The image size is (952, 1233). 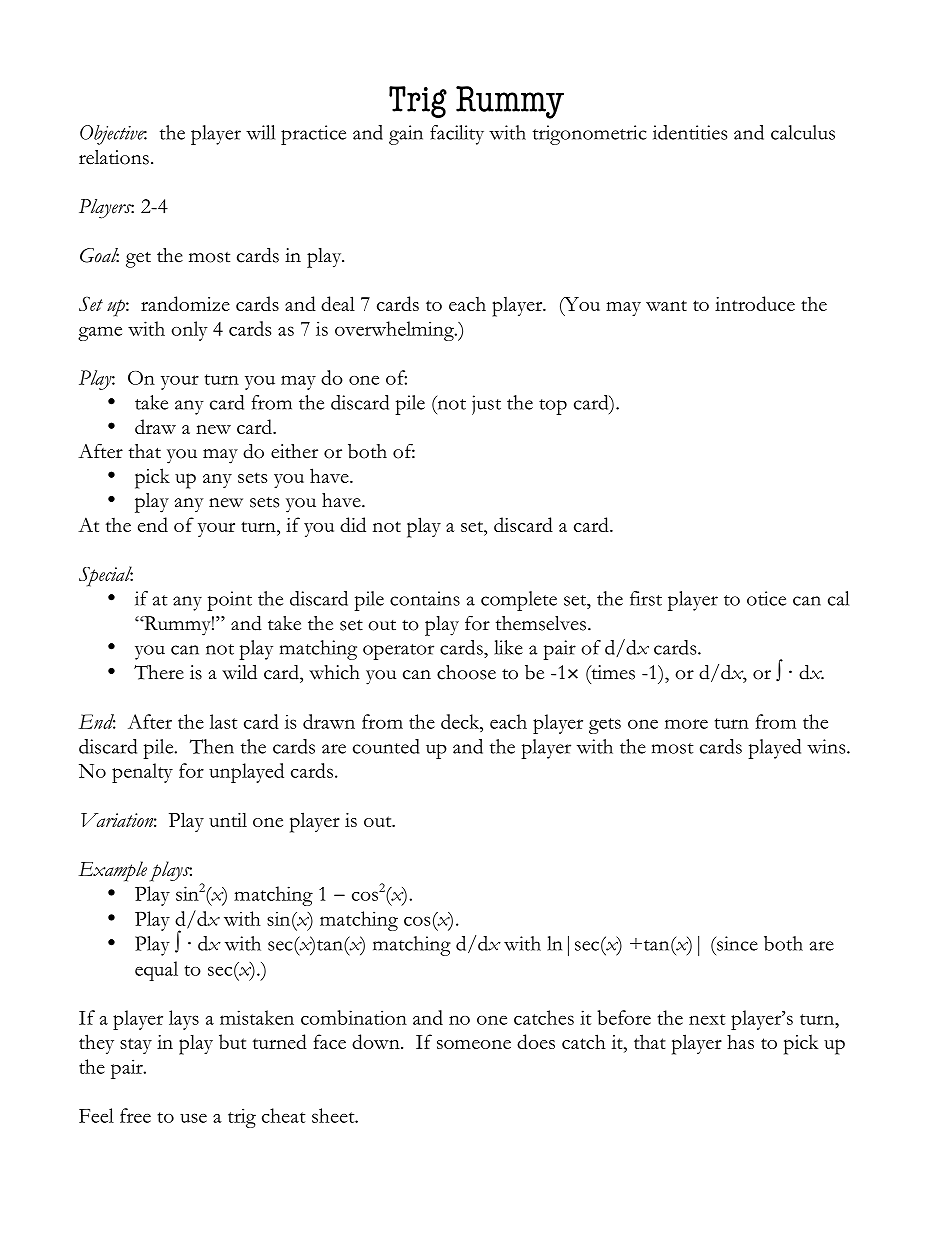 What do you see at coordinates (736, 943) in the page?
I see `since` at bounding box center [736, 943].
